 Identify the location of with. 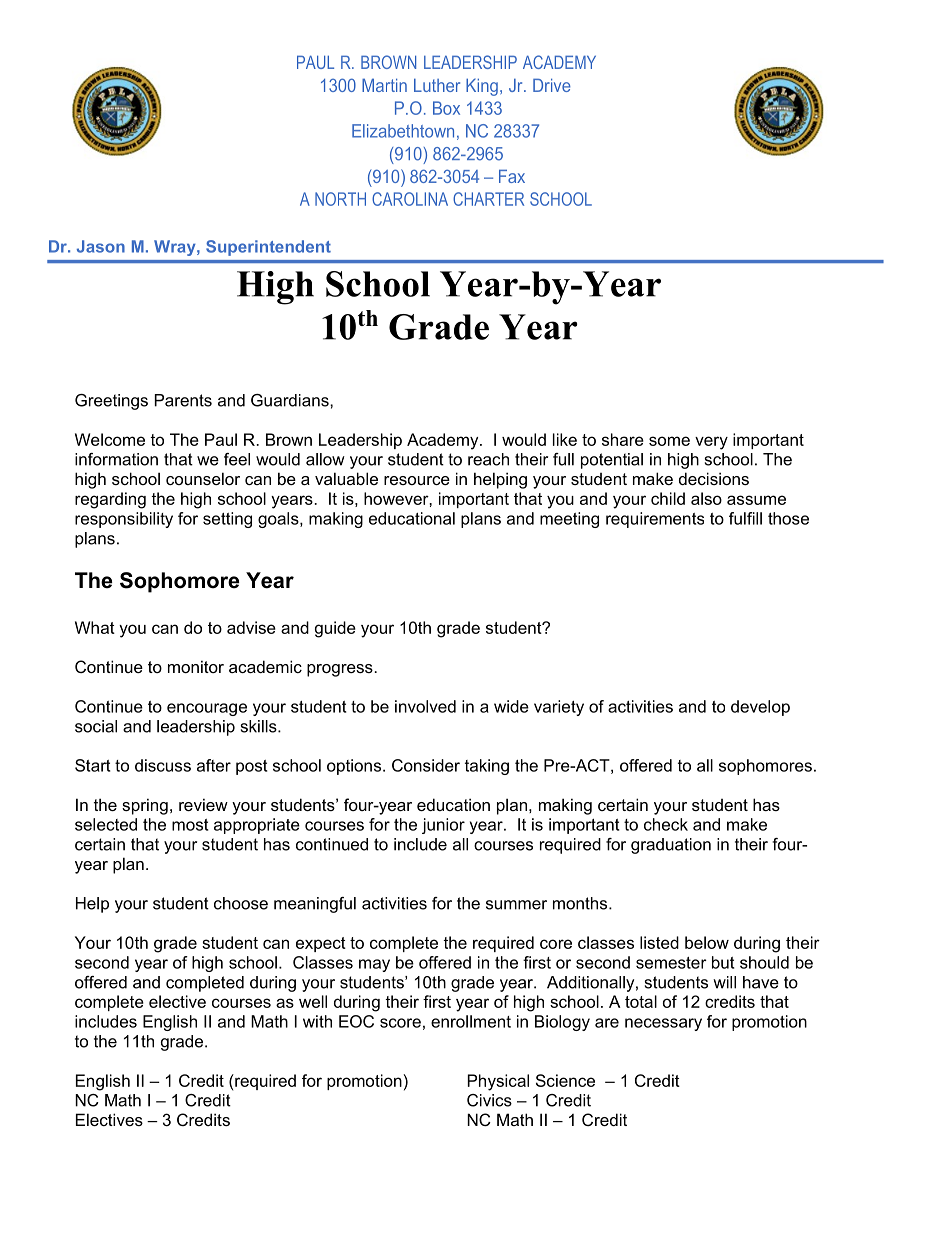
(317, 1021).
